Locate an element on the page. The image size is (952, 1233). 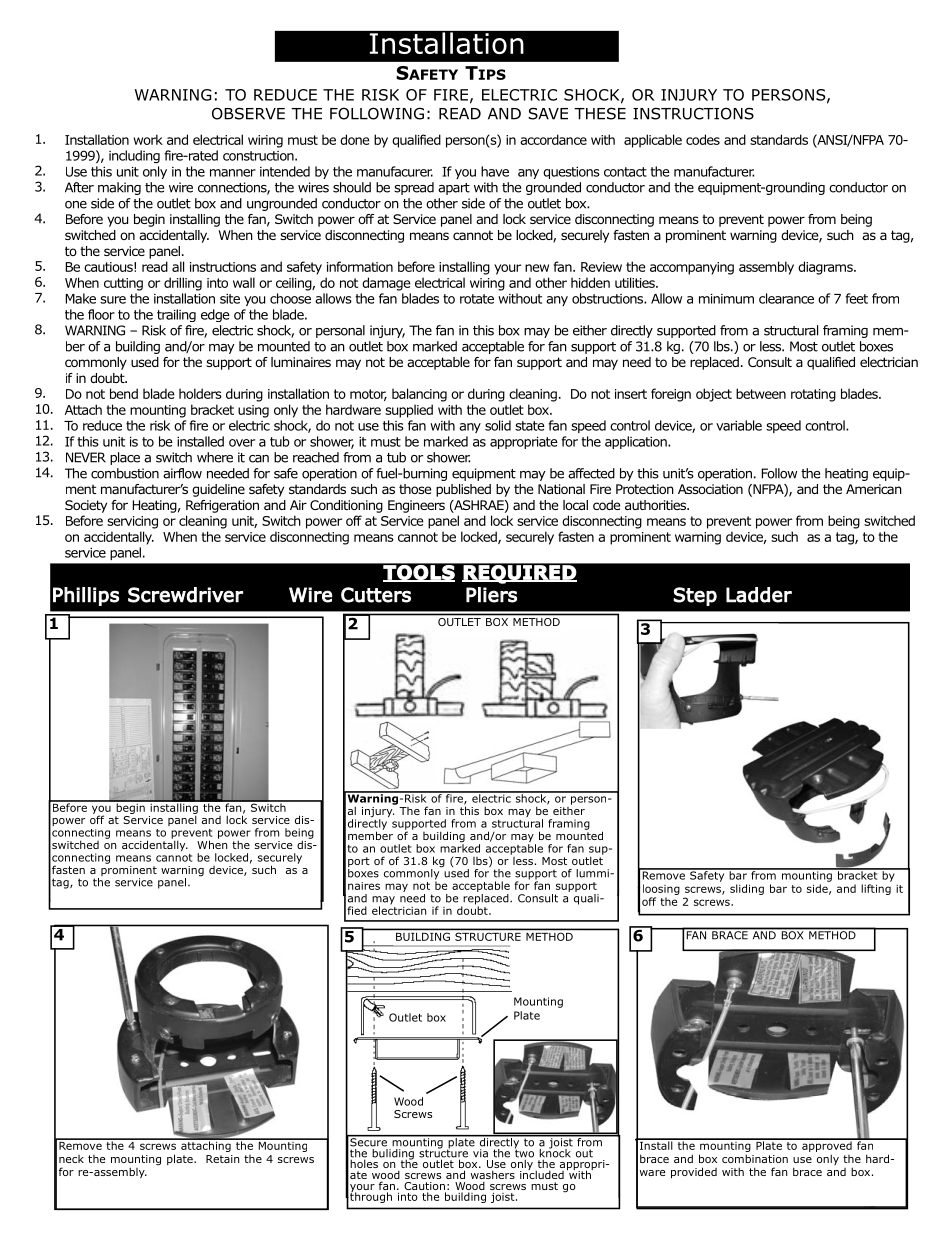
loosing is located at coordinates (661, 889).
